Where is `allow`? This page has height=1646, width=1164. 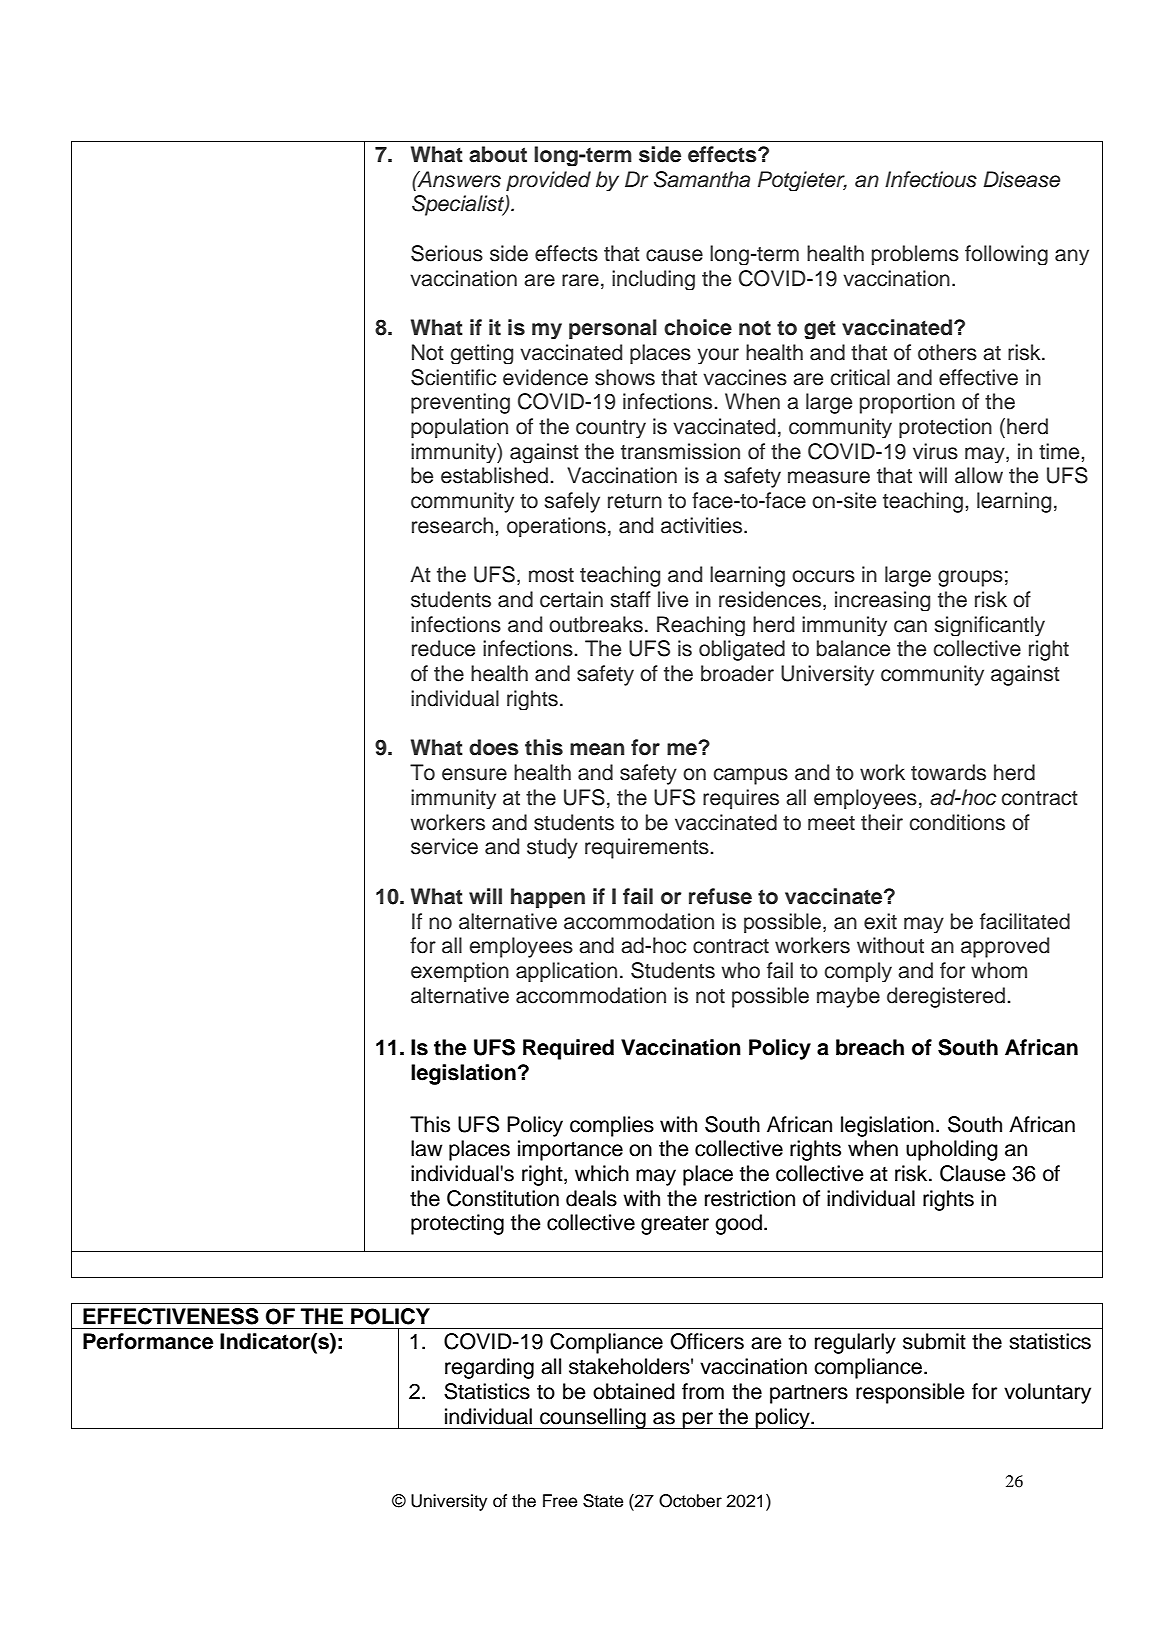 allow is located at coordinates (979, 475).
